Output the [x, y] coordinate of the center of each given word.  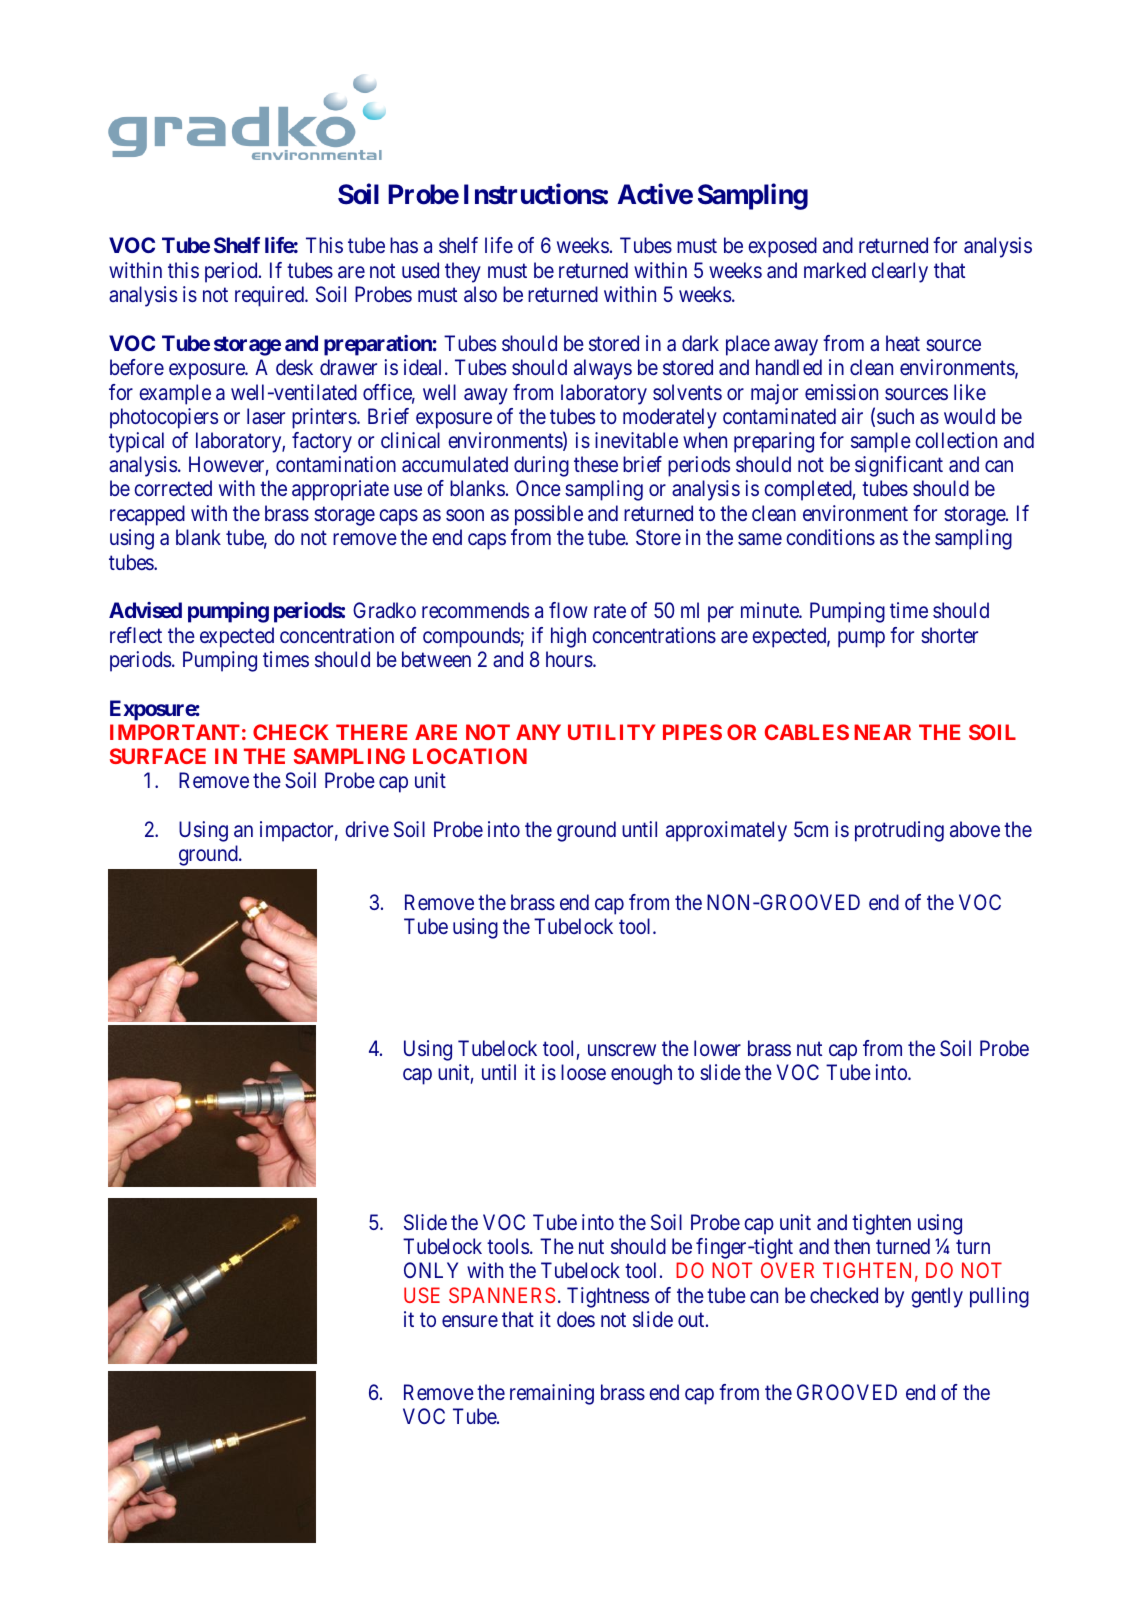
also [480, 294]
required [271, 296]
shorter [949, 635]
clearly [900, 272]
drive [367, 829]
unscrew [622, 1050]
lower [717, 1048]
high [568, 637]
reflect [136, 635]
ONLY [431, 1270]
